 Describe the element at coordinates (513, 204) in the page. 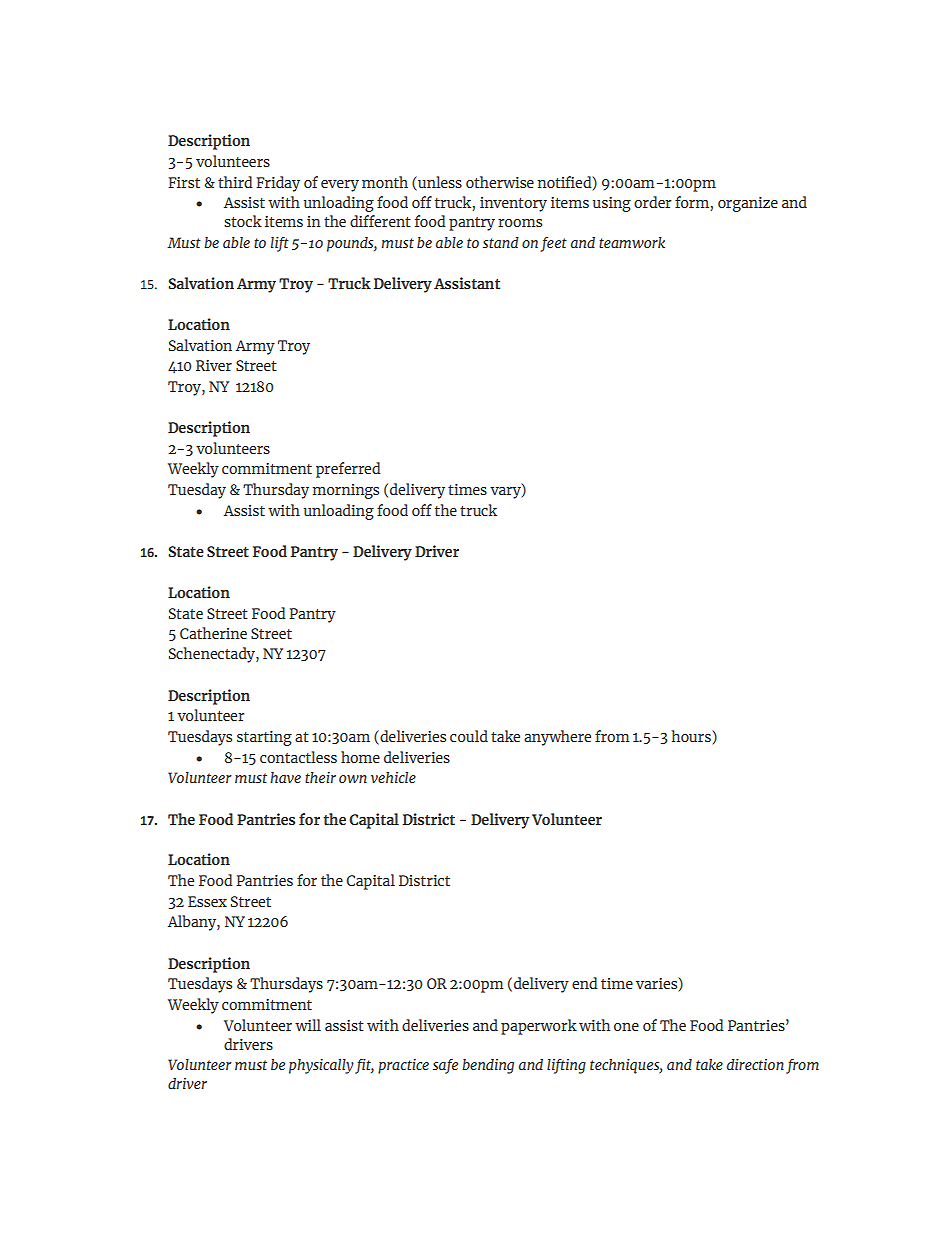

I see `inventory` at that location.
